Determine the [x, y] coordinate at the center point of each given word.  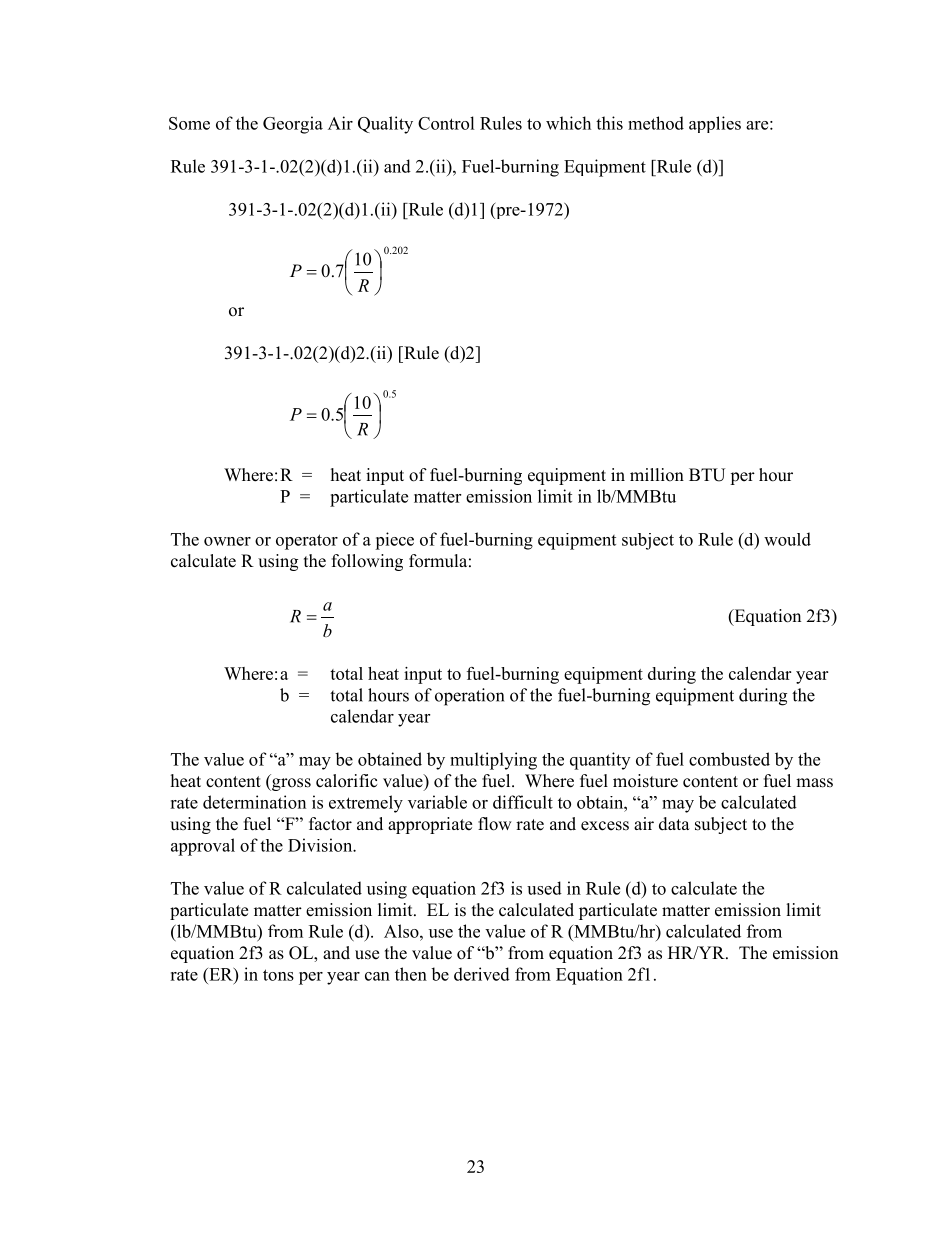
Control [446, 123]
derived [482, 974]
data [674, 824]
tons [278, 975]
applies [715, 124]
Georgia [293, 125]
